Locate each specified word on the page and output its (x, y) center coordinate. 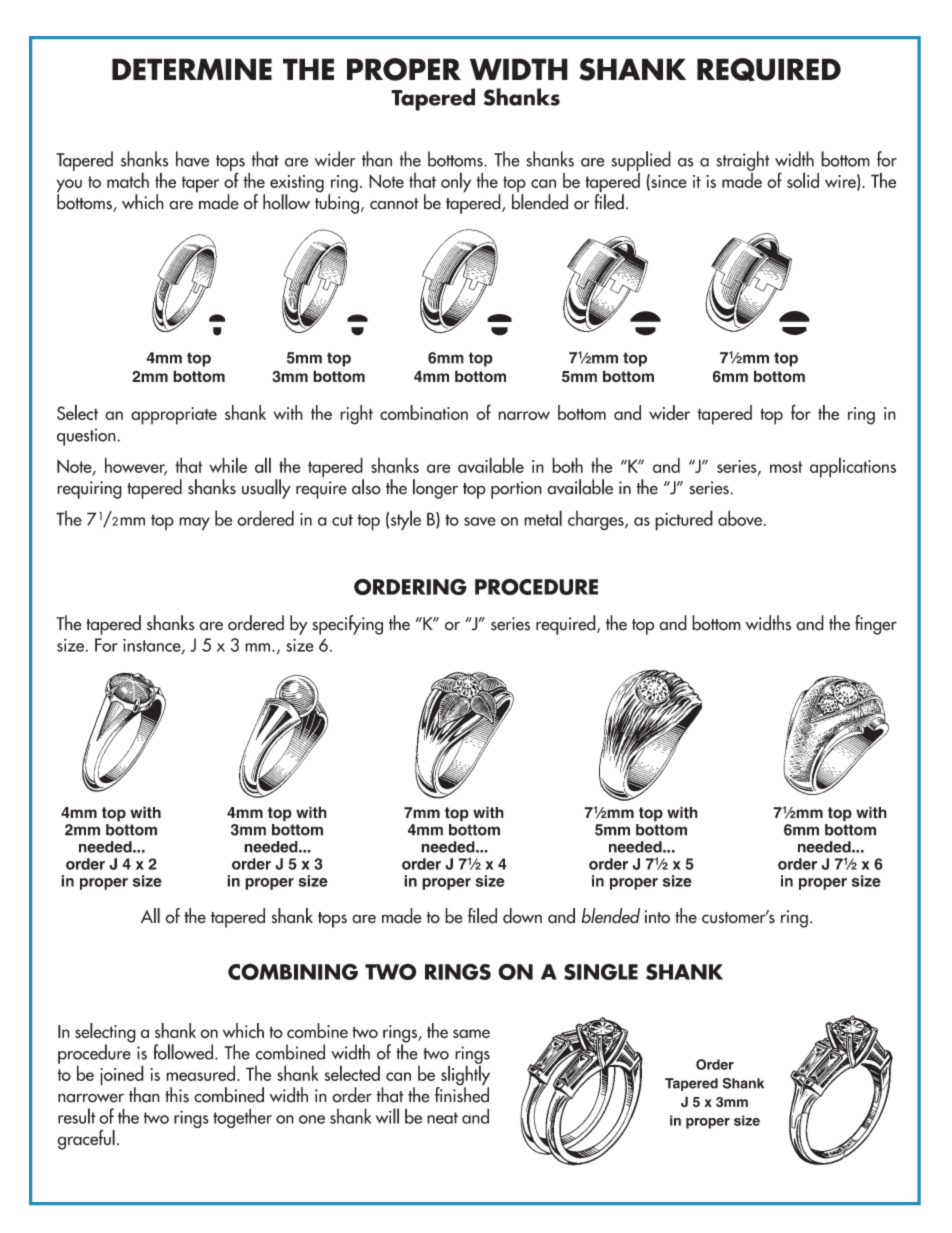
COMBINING (293, 971)
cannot (394, 204)
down (522, 916)
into (657, 917)
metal (543, 518)
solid (803, 180)
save (480, 521)
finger (876, 625)
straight (743, 161)
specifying (347, 625)
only (456, 182)
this (177, 1095)
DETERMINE (192, 69)
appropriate (174, 416)
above (740, 518)
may (194, 524)
